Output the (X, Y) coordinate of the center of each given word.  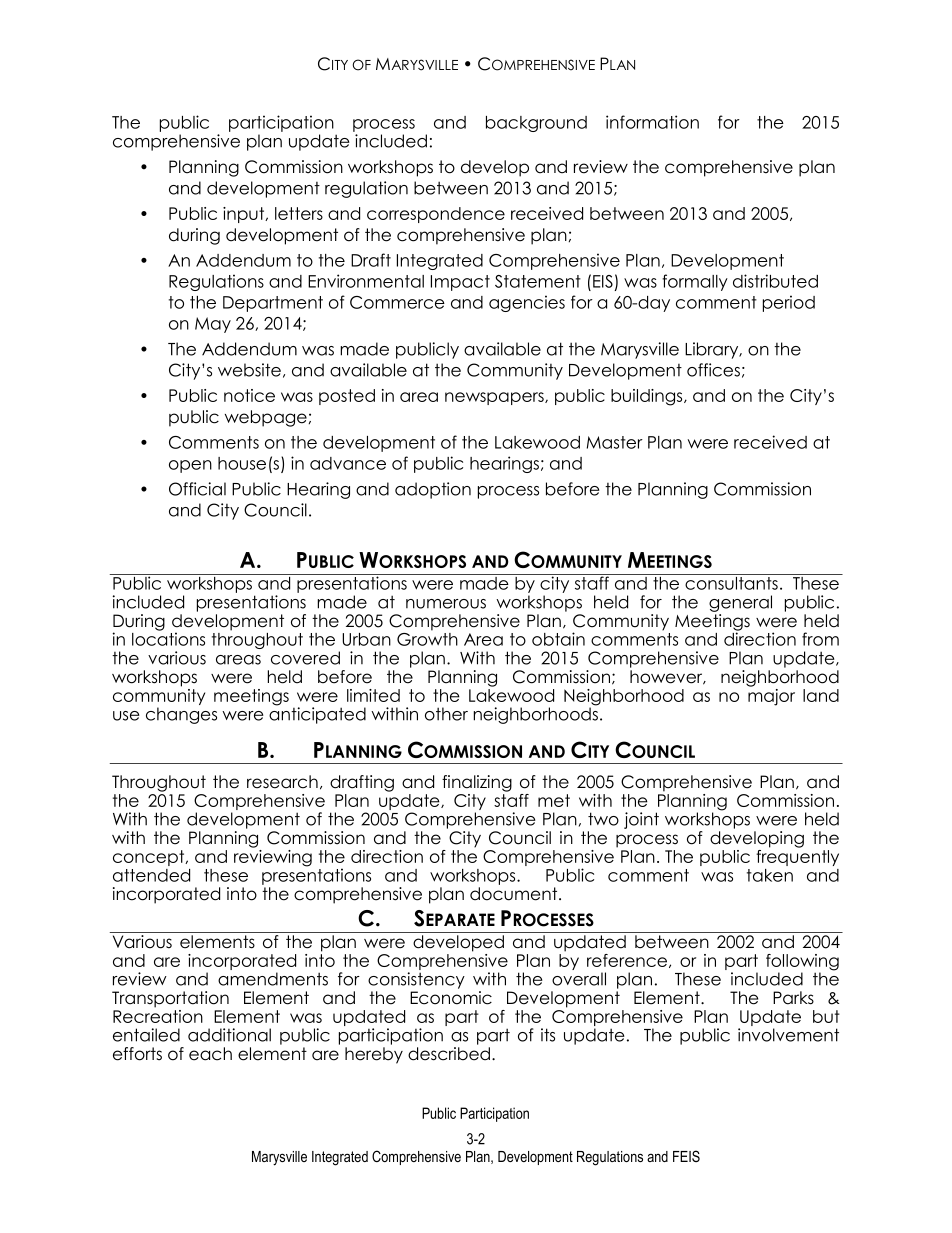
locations (168, 638)
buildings (648, 397)
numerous (446, 604)
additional (229, 1035)
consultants (731, 583)
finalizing (477, 783)
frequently (797, 856)
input (245, 215)
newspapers (495, 398)
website (249, 370)
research (282, 782)
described (450, 1054)
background (536, 124)
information (652, 122)
